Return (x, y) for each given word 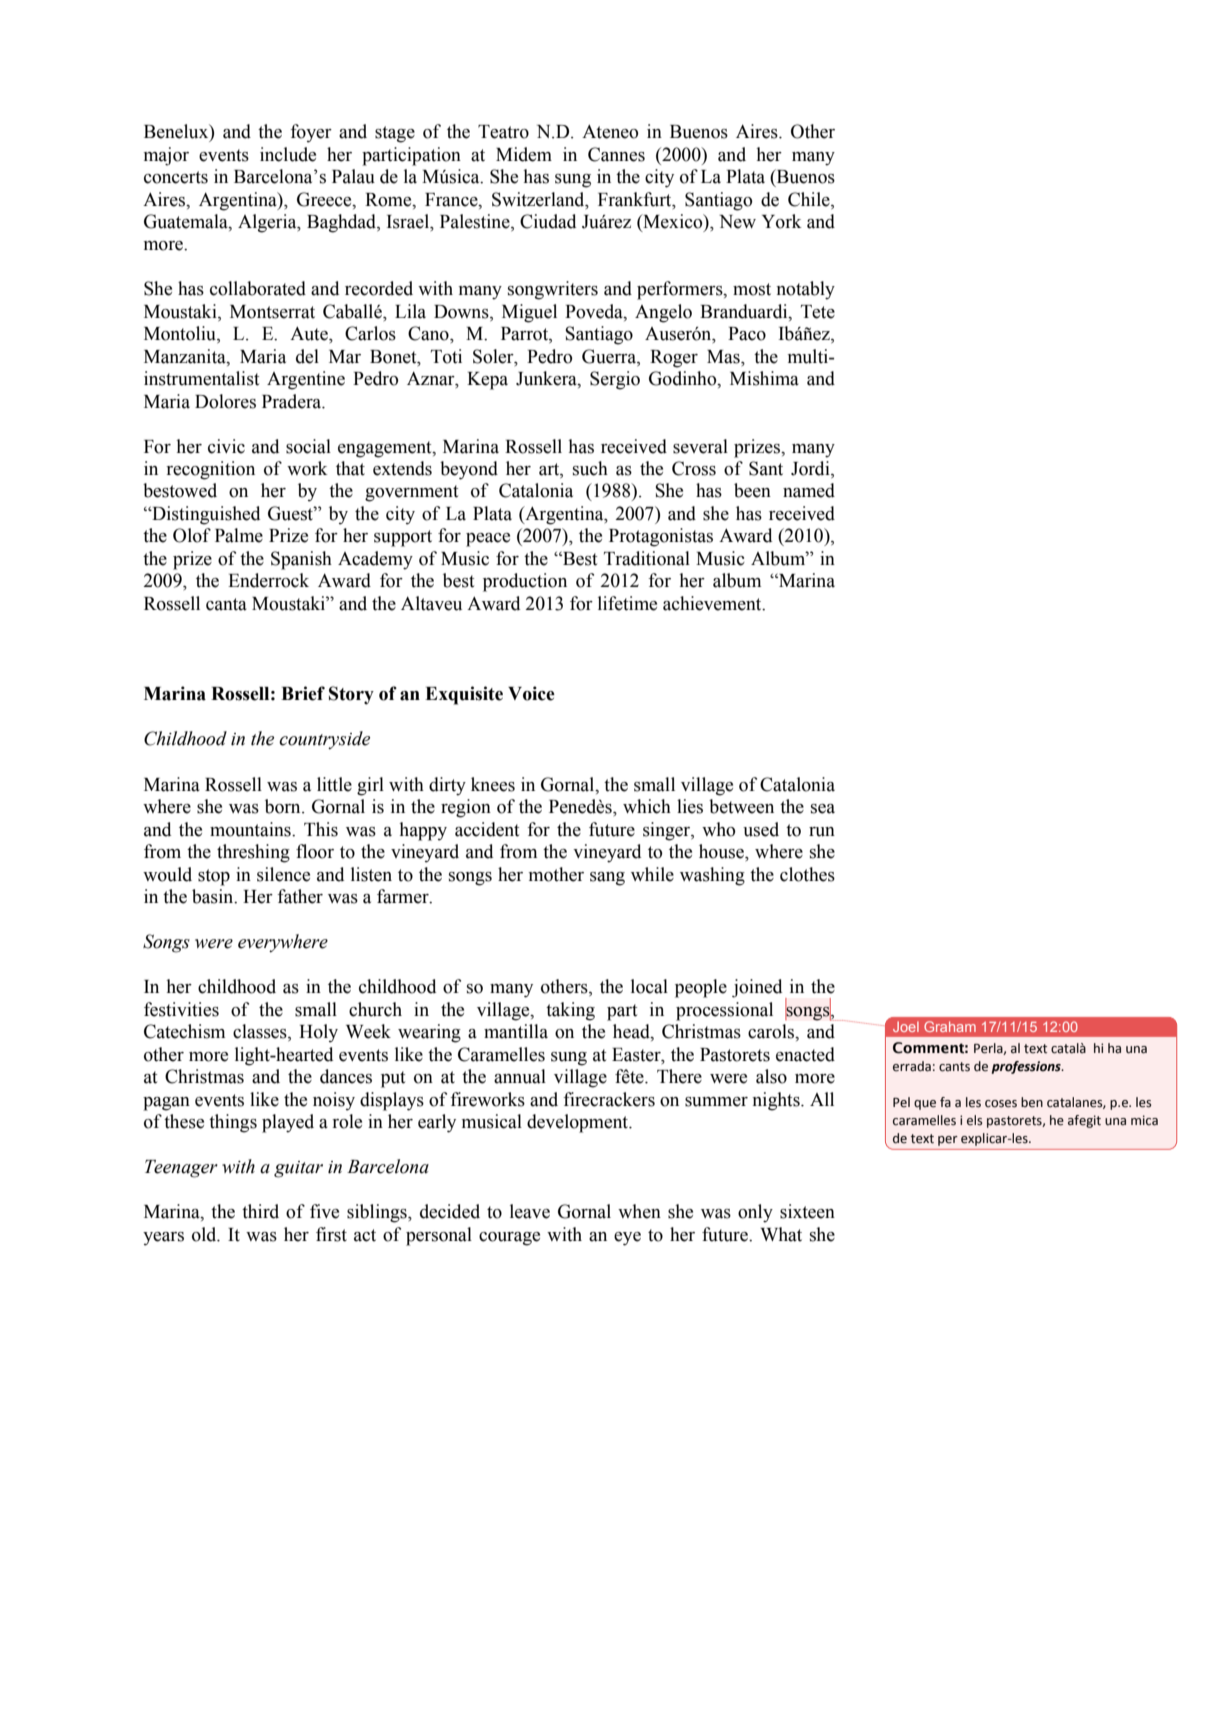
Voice (531, 693)
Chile (810, 199)
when (639, 1211)
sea (823, 809)
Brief (303, 693)
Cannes (616, 154)
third (260, 1211)
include (288, 154)
